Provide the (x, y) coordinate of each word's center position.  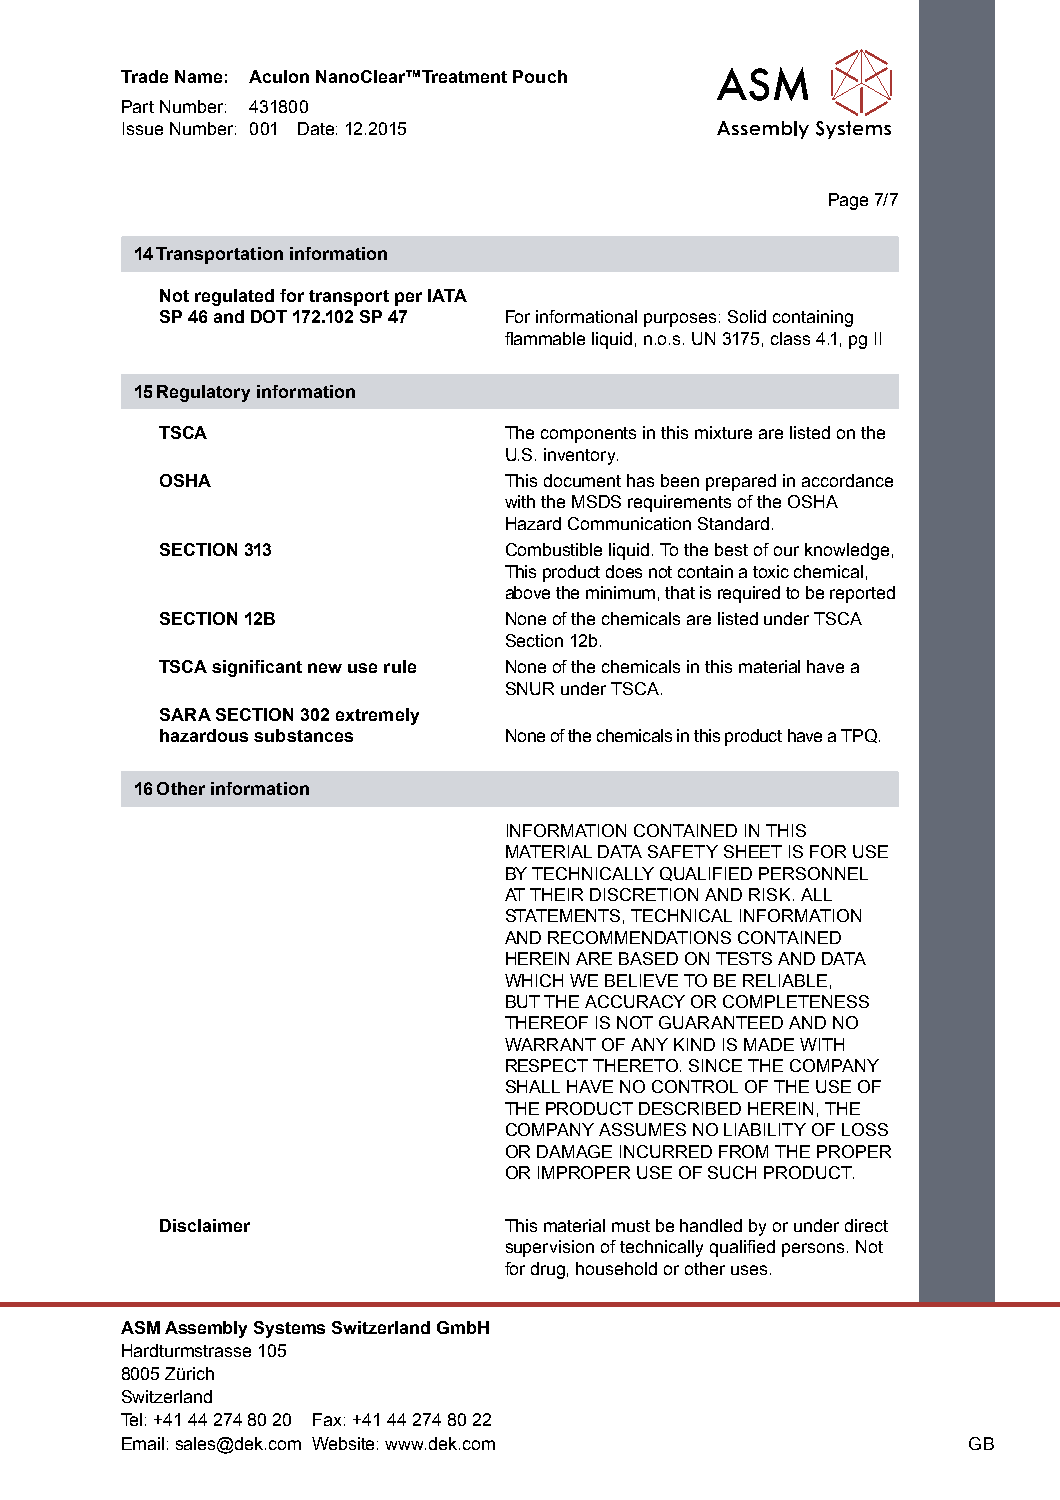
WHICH (534, 980)
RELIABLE (785, 980)
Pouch (540, 76)
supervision (550, 1248)
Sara (185, 714)
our (786, 551)
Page (848, 201)
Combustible (554, 549)
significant (257, 668)
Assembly (206, 1329)
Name (198, 76)
